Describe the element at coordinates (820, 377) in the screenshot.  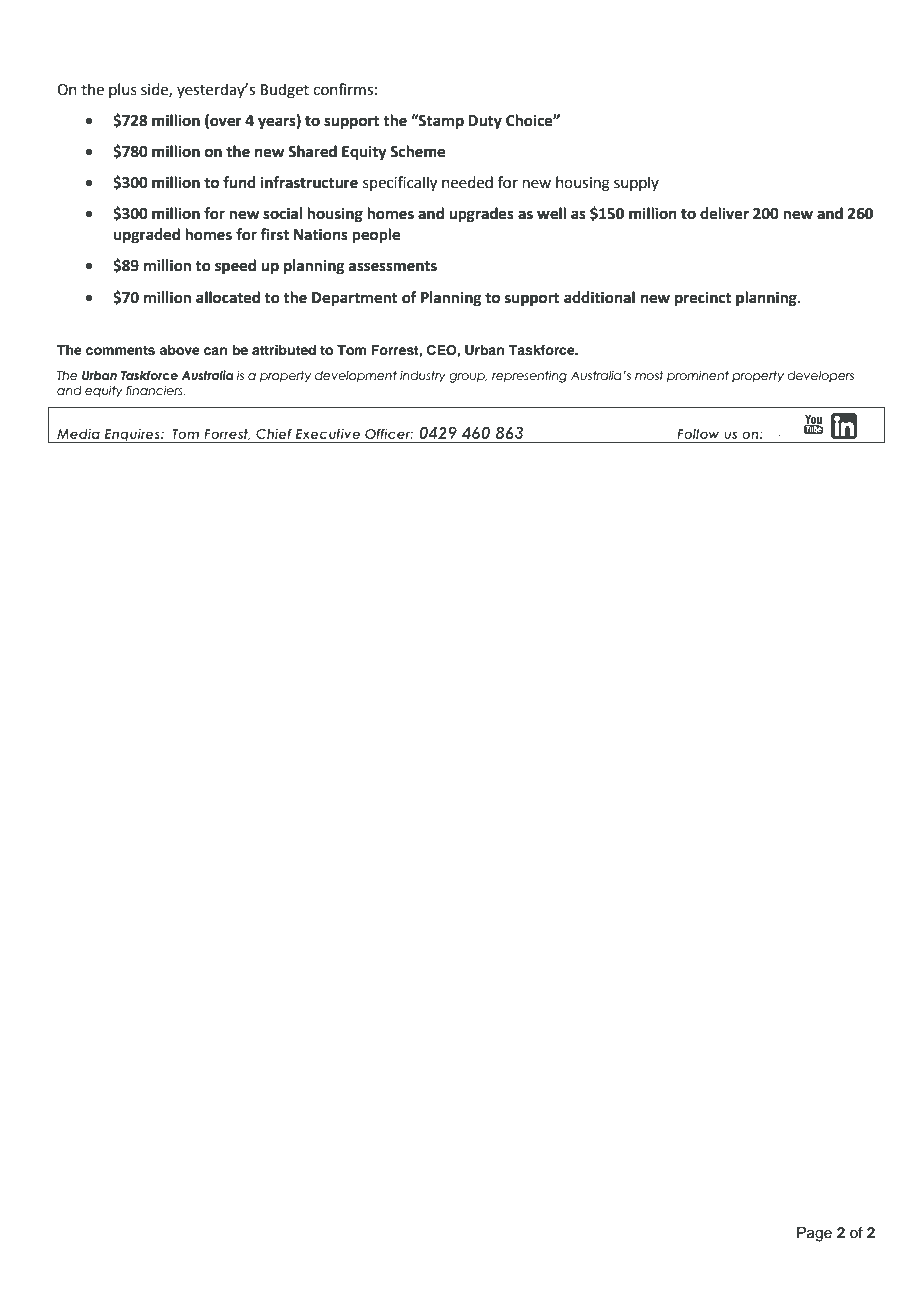
I see `developers` at that location.
